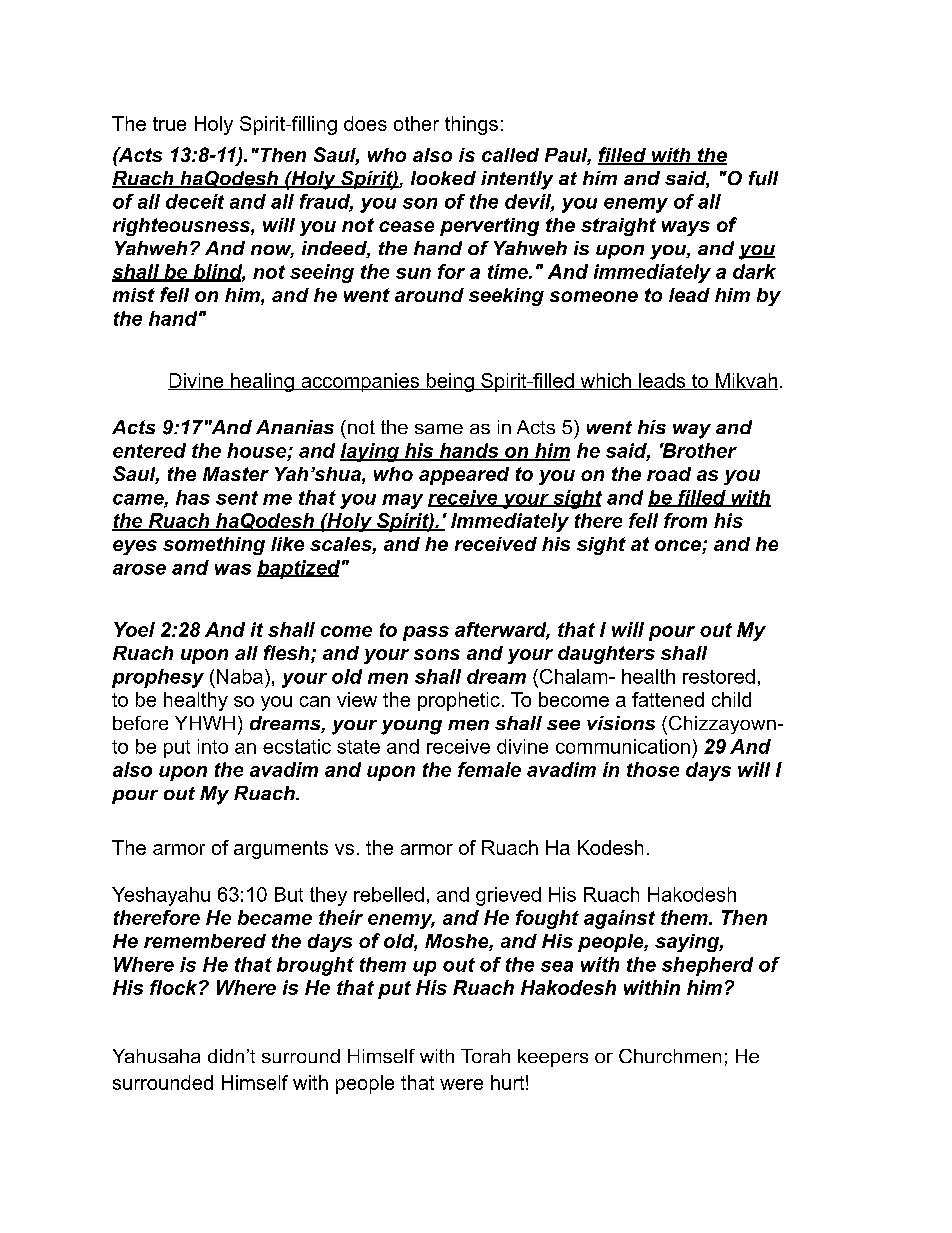 This image has height=1233, width=952. What do you see at coordinates (169, 124) in the image?
I see `true` at bounding box center [169, 124].
